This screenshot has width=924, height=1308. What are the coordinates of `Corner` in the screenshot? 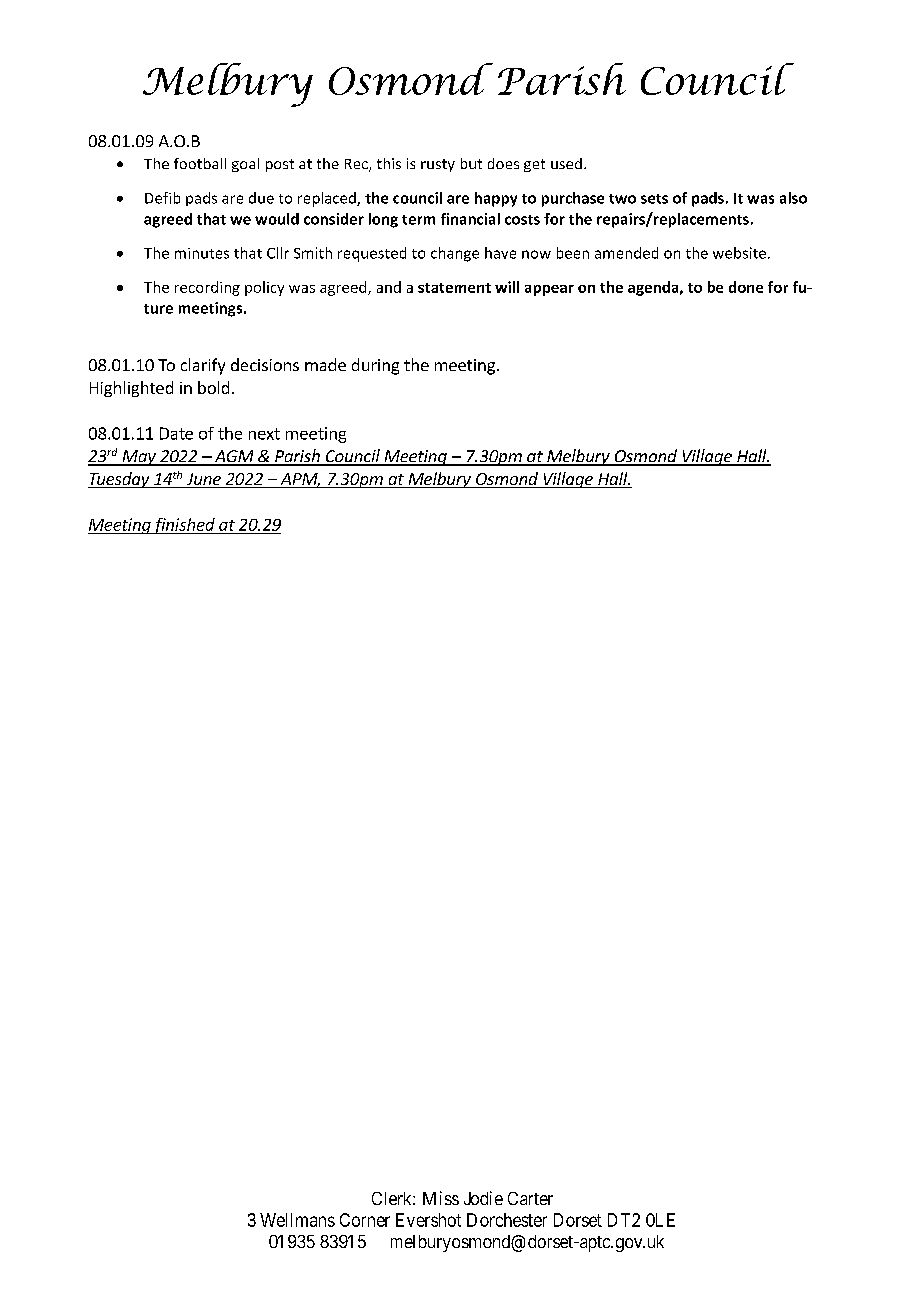 It's located at (365, 1220).
